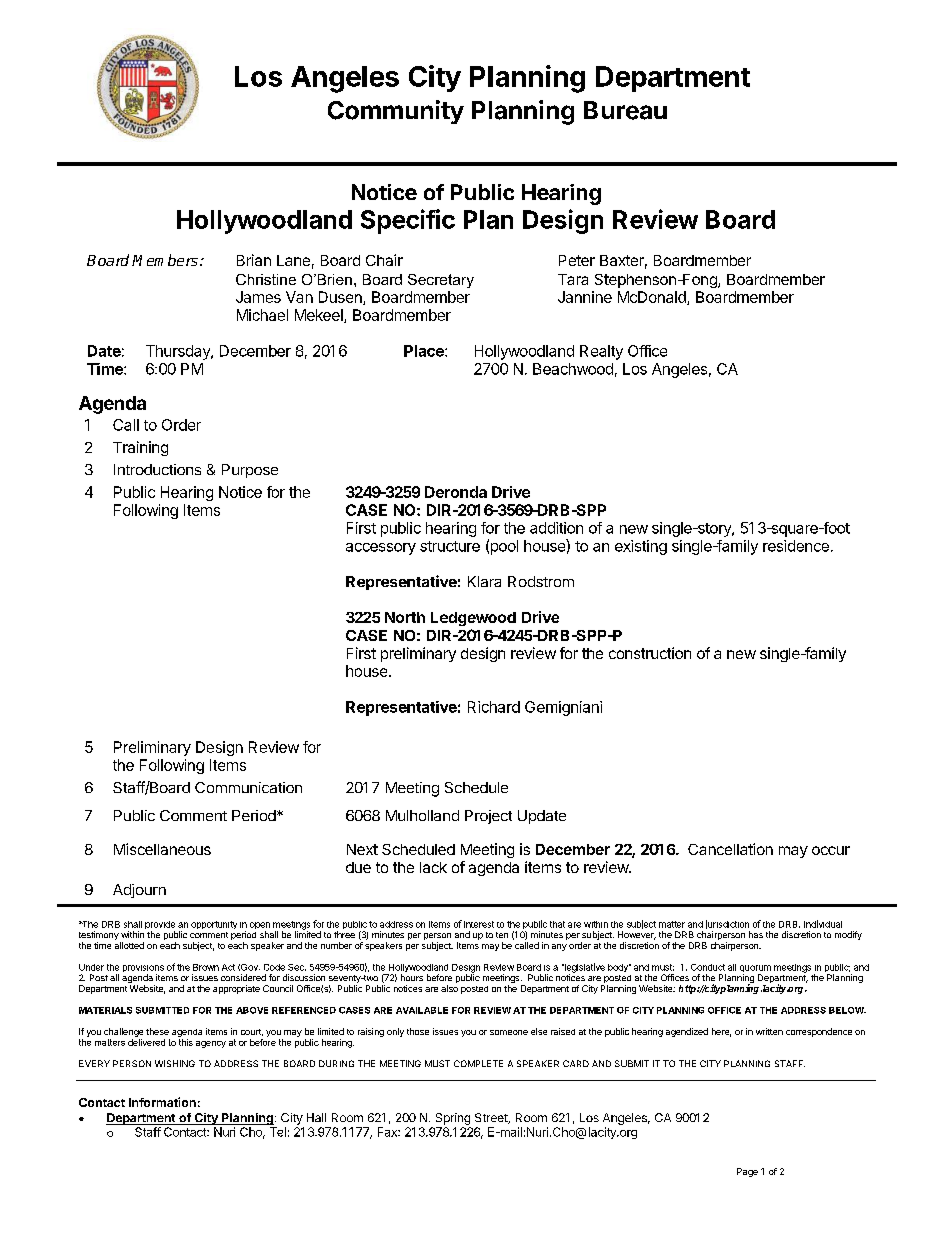  Describe the element at coordinates (728, 926) in the page. I see `jurisdiction` at that location.
